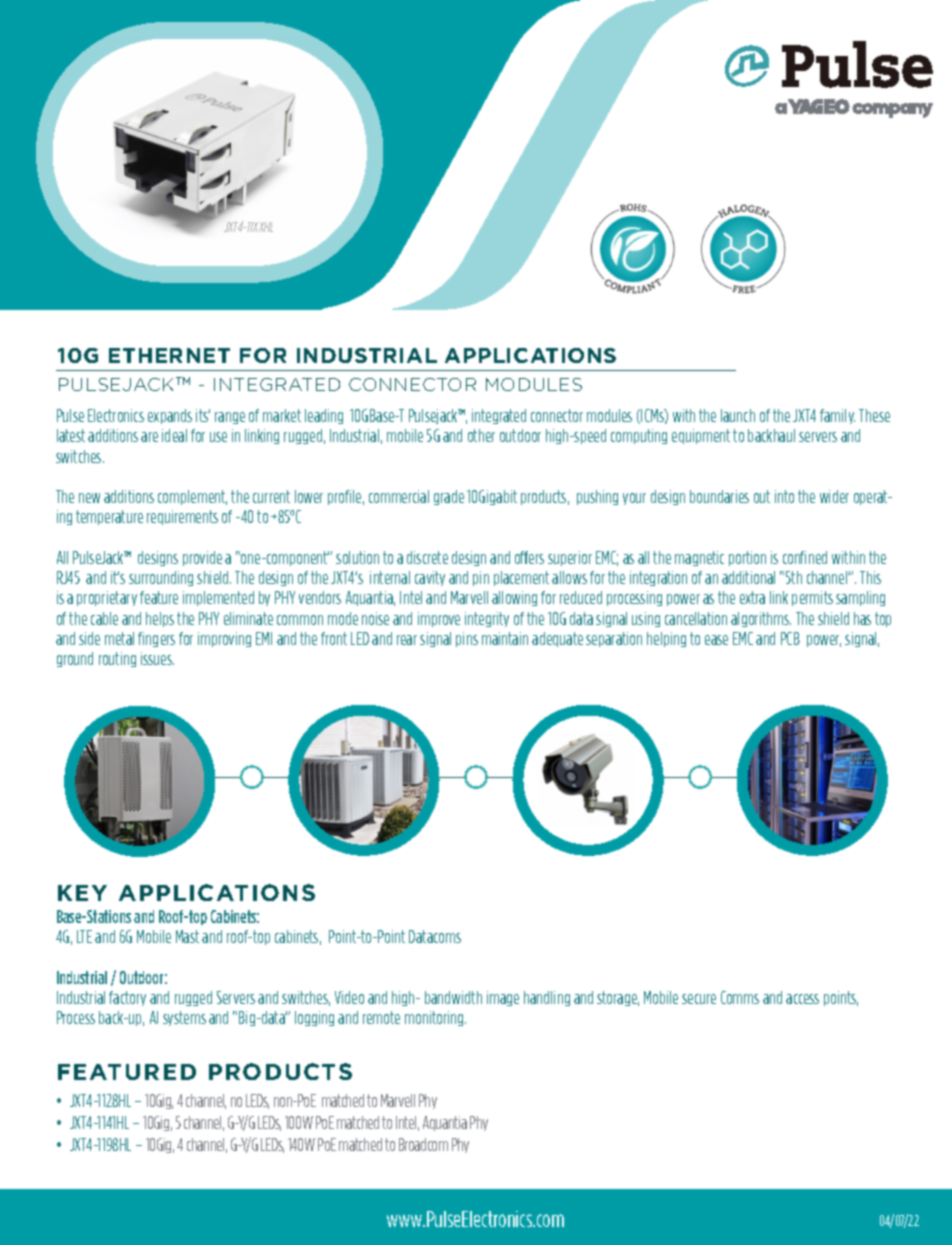 This document has height=1245, width=952. Describe the element at coordinates (161, 578) in the document. I see `surrounding` at that location.
